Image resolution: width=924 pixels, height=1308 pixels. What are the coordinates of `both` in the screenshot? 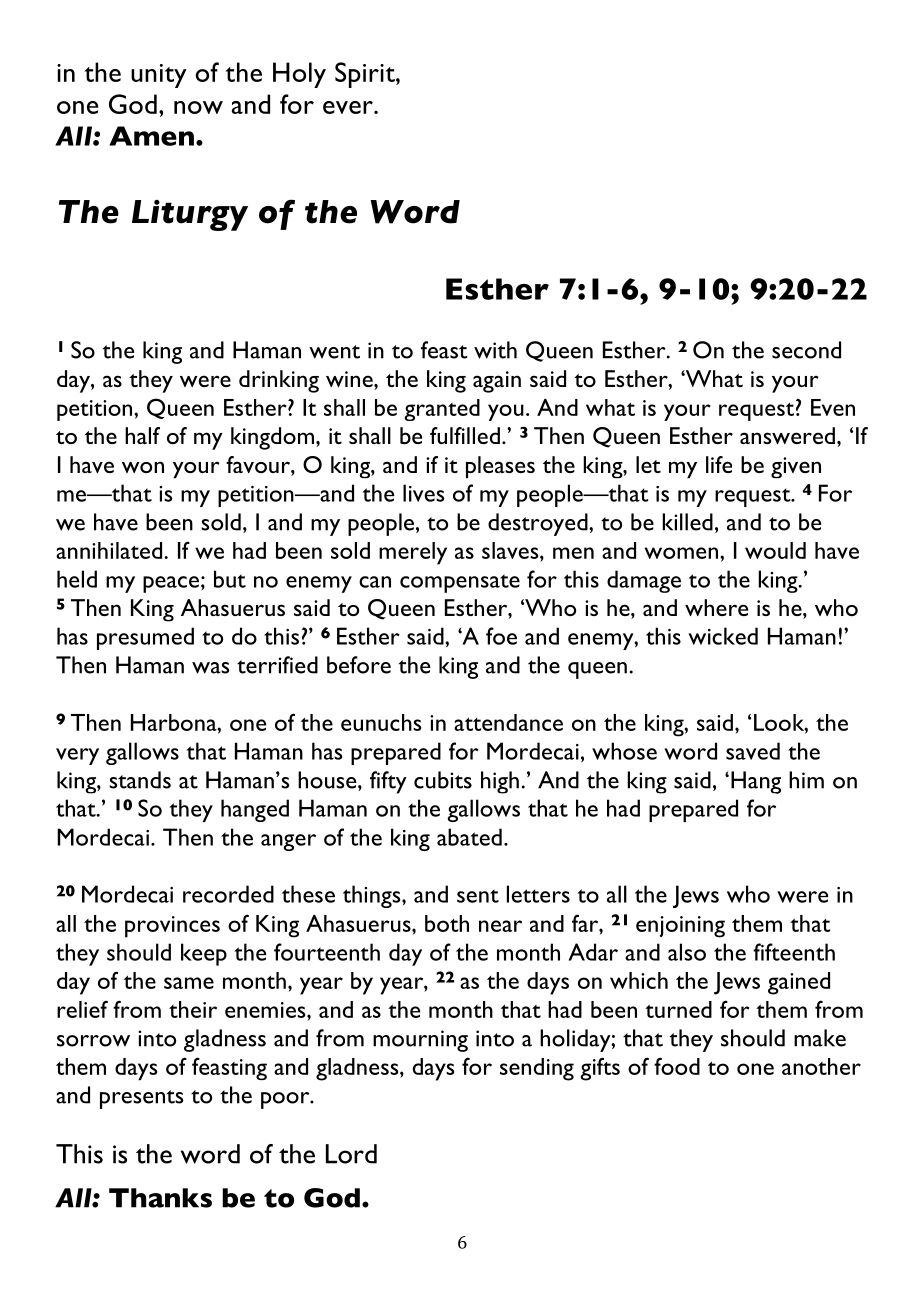 It's located at (447, 923).
